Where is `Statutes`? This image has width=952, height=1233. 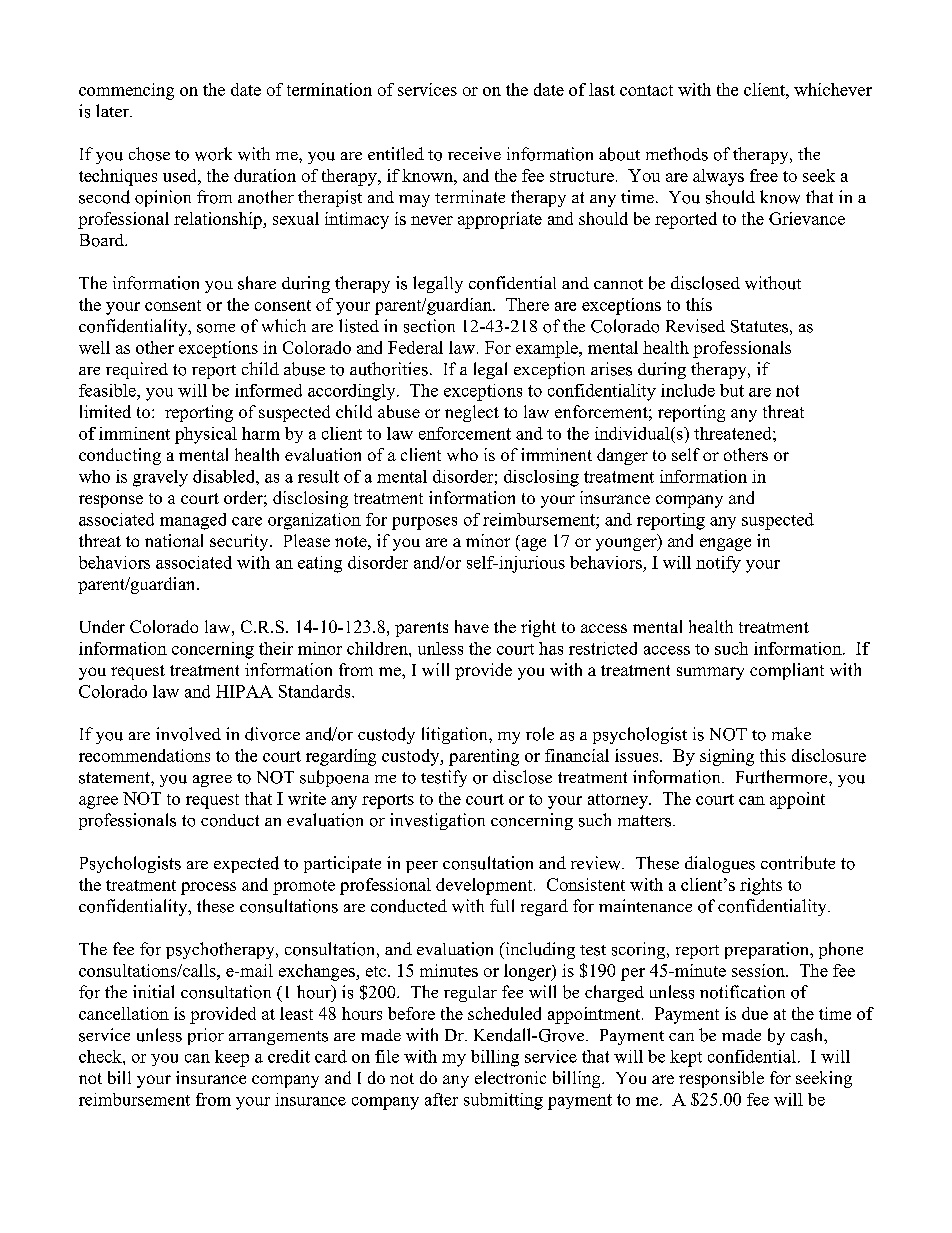
Statutes is located at coordinates (759, 326).
